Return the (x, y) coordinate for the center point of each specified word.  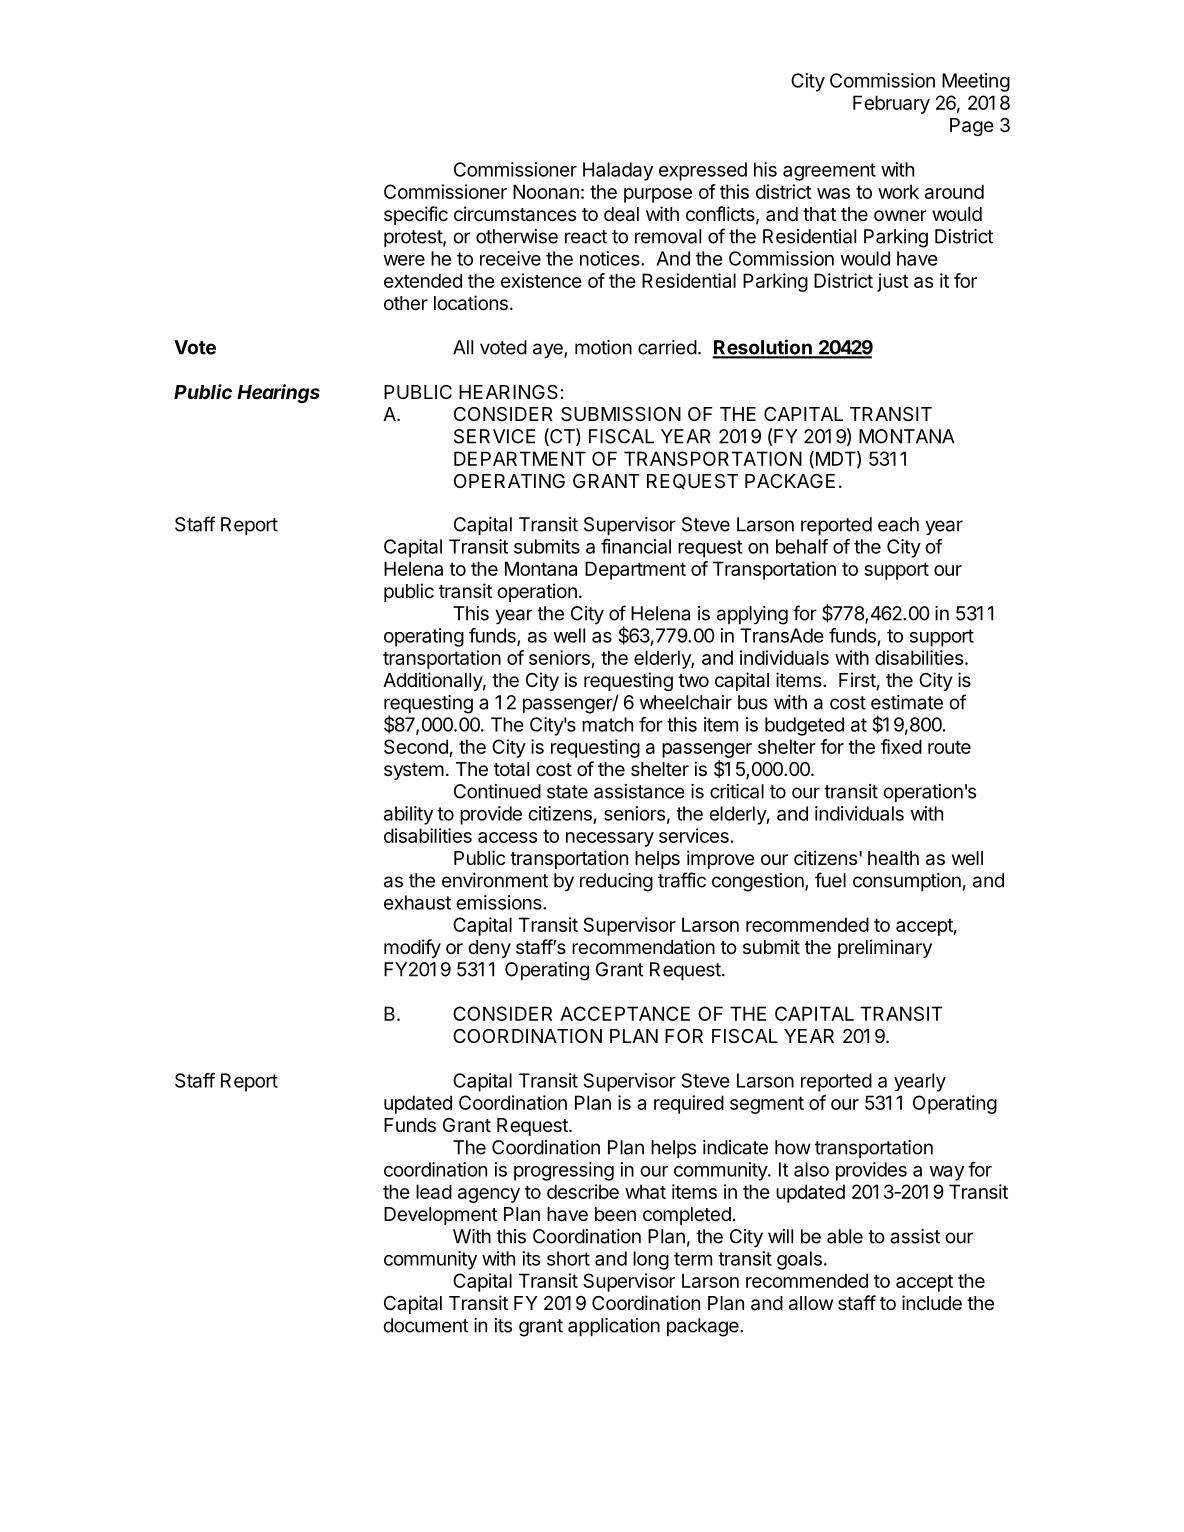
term (693, 1259)
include (932, 1302)
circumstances (515, 214)
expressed (703, 171)
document (426, 1325)
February (891, 104)
